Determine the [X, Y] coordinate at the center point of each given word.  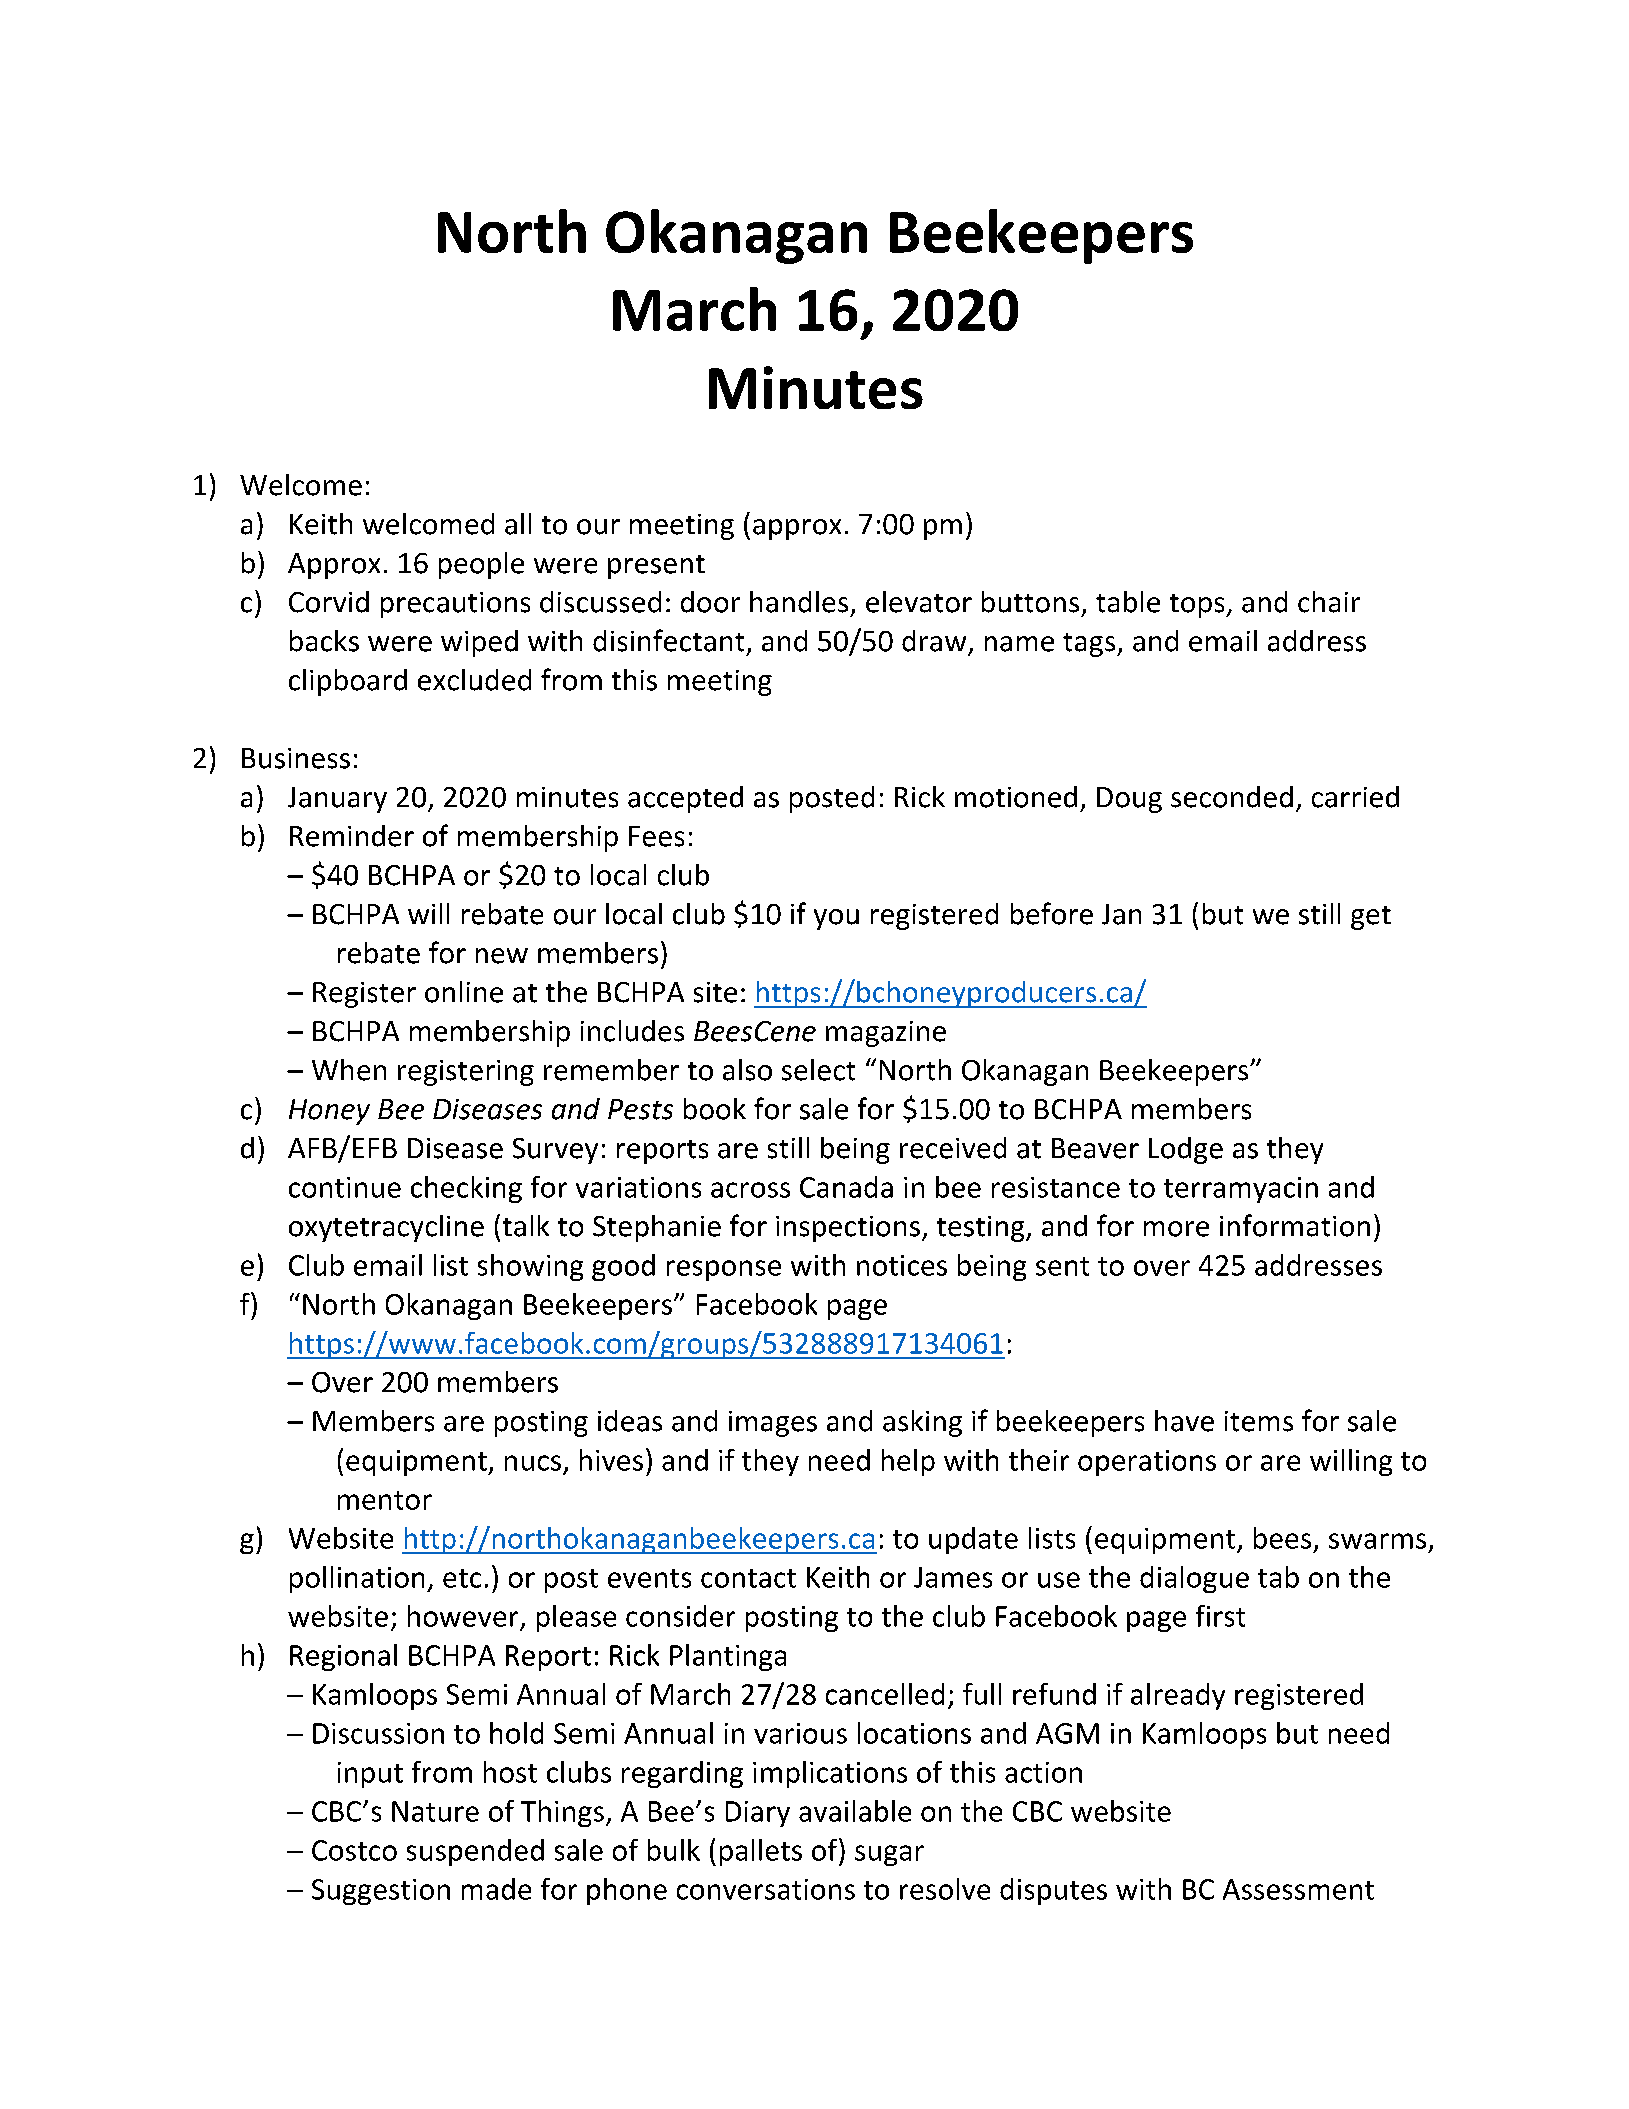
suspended [475, 1852]
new [502, 956]
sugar [889, 1855]
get [1371, 918]
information [1295, 1225]
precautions [455, 605]
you [836, 919]
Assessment [1298, 1889]
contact [748, 1578]
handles [799, 602]
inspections [848, 1229]
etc [462, 1578]
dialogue [1194, 1579]
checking [466, 1189]
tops [1198, 606]
